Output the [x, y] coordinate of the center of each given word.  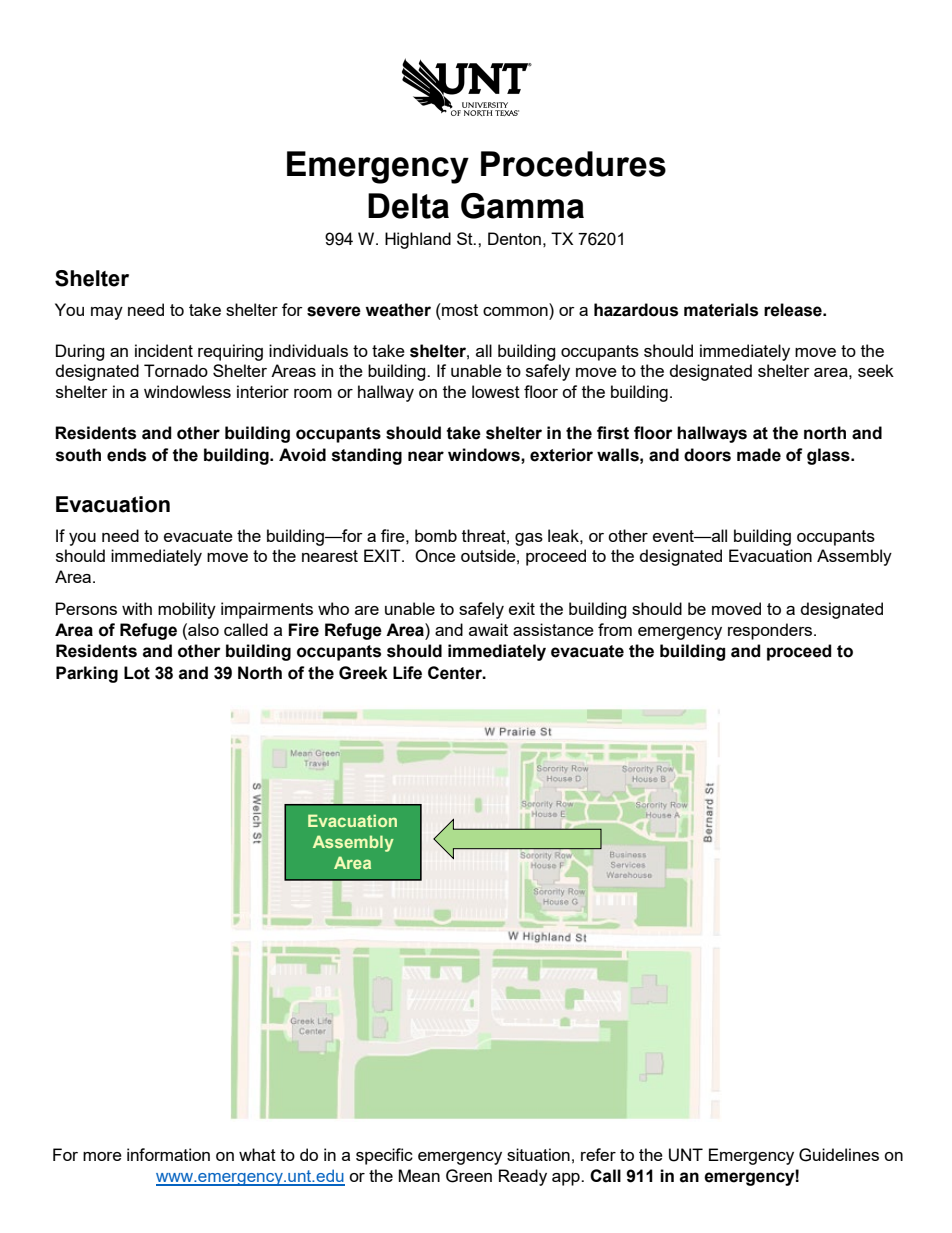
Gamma [522, 206]
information [168, 1154]
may [107, 313]
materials [721, 310]
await [488, 629]
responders [770, 631]
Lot [137, 673]
